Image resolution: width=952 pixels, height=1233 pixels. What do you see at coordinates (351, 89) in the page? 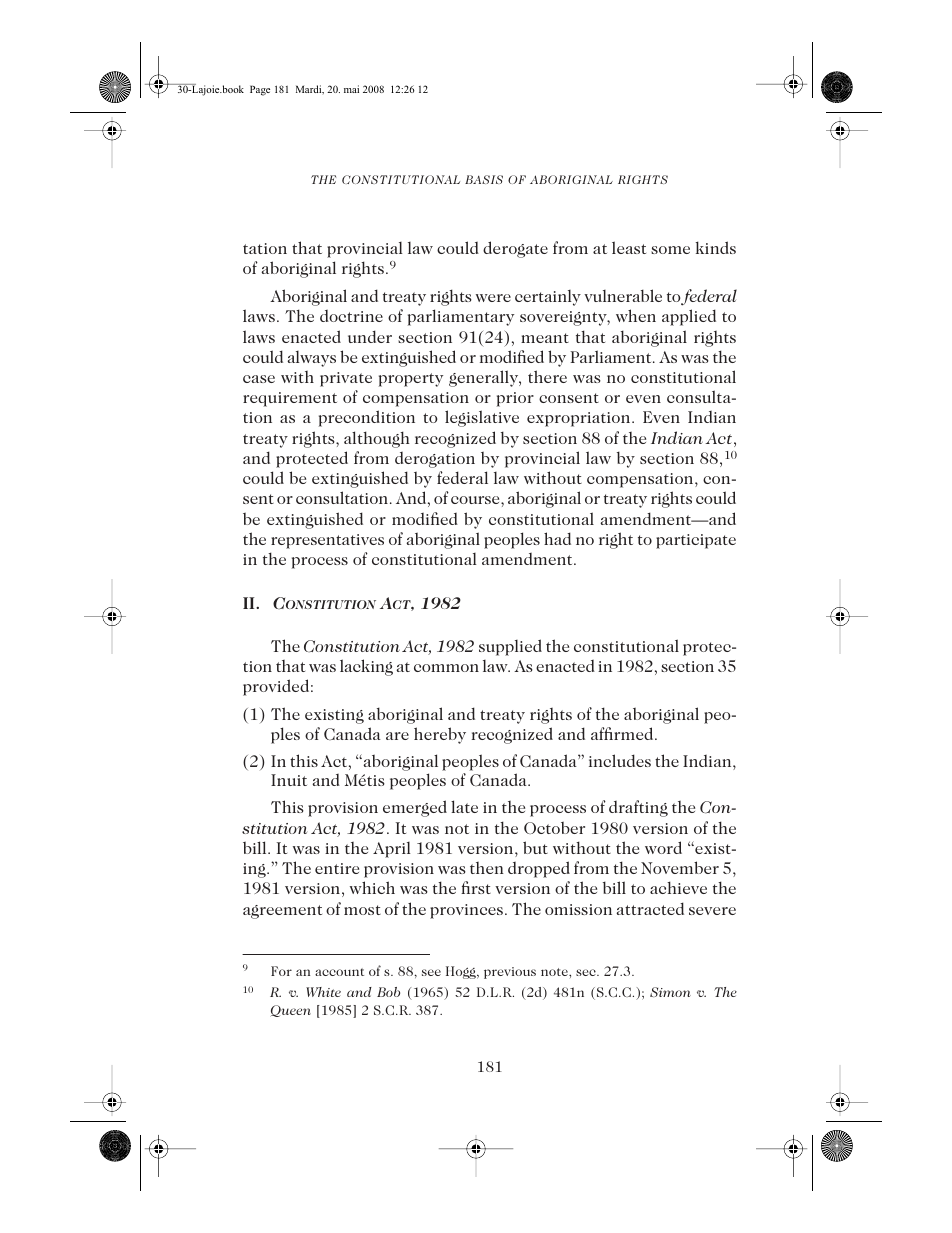
I see `mai` at bounding box center [351, 89].
